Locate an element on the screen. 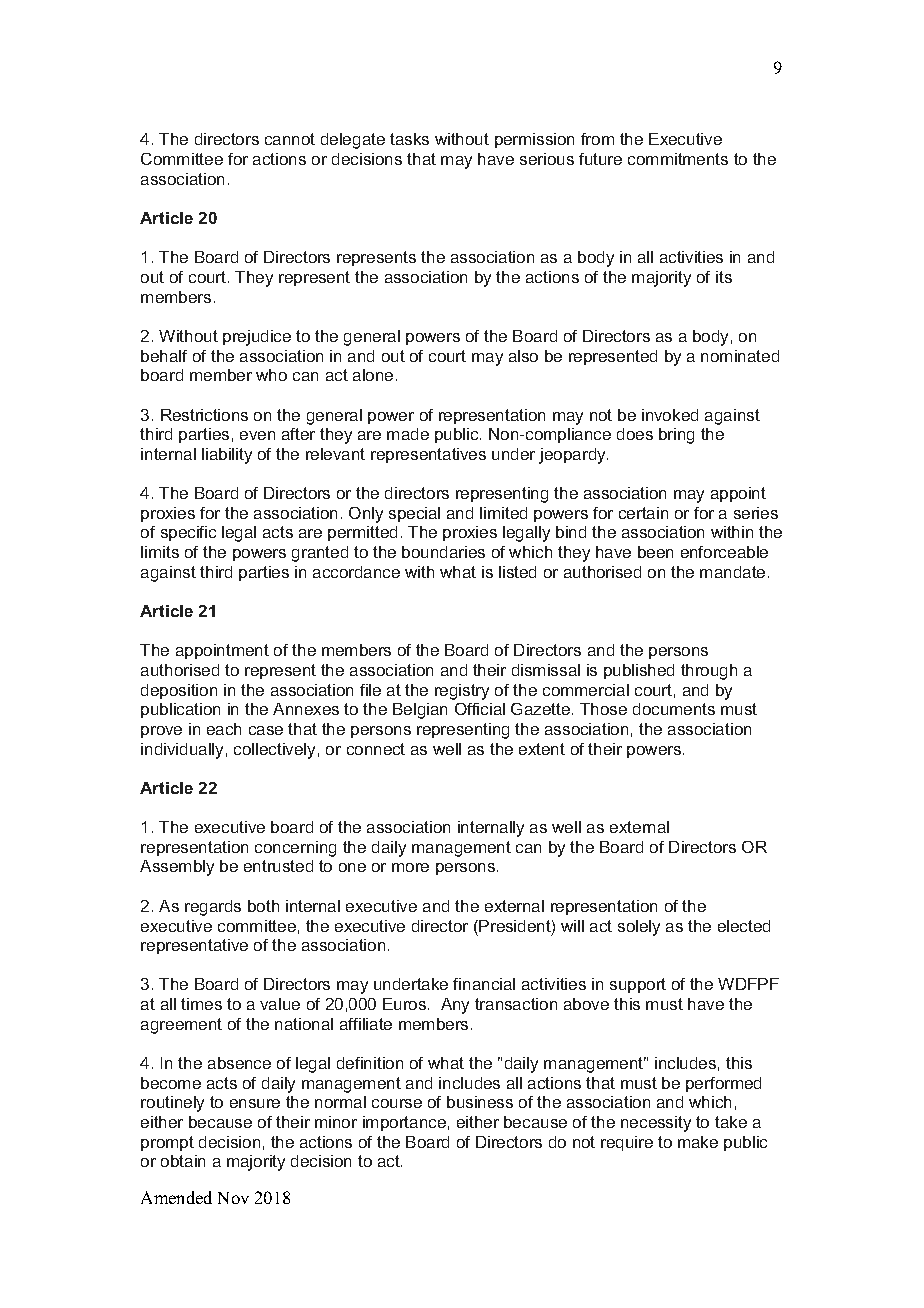 This screenshot has height=1308, width=924. registry is located at coordinates (462, 692).
